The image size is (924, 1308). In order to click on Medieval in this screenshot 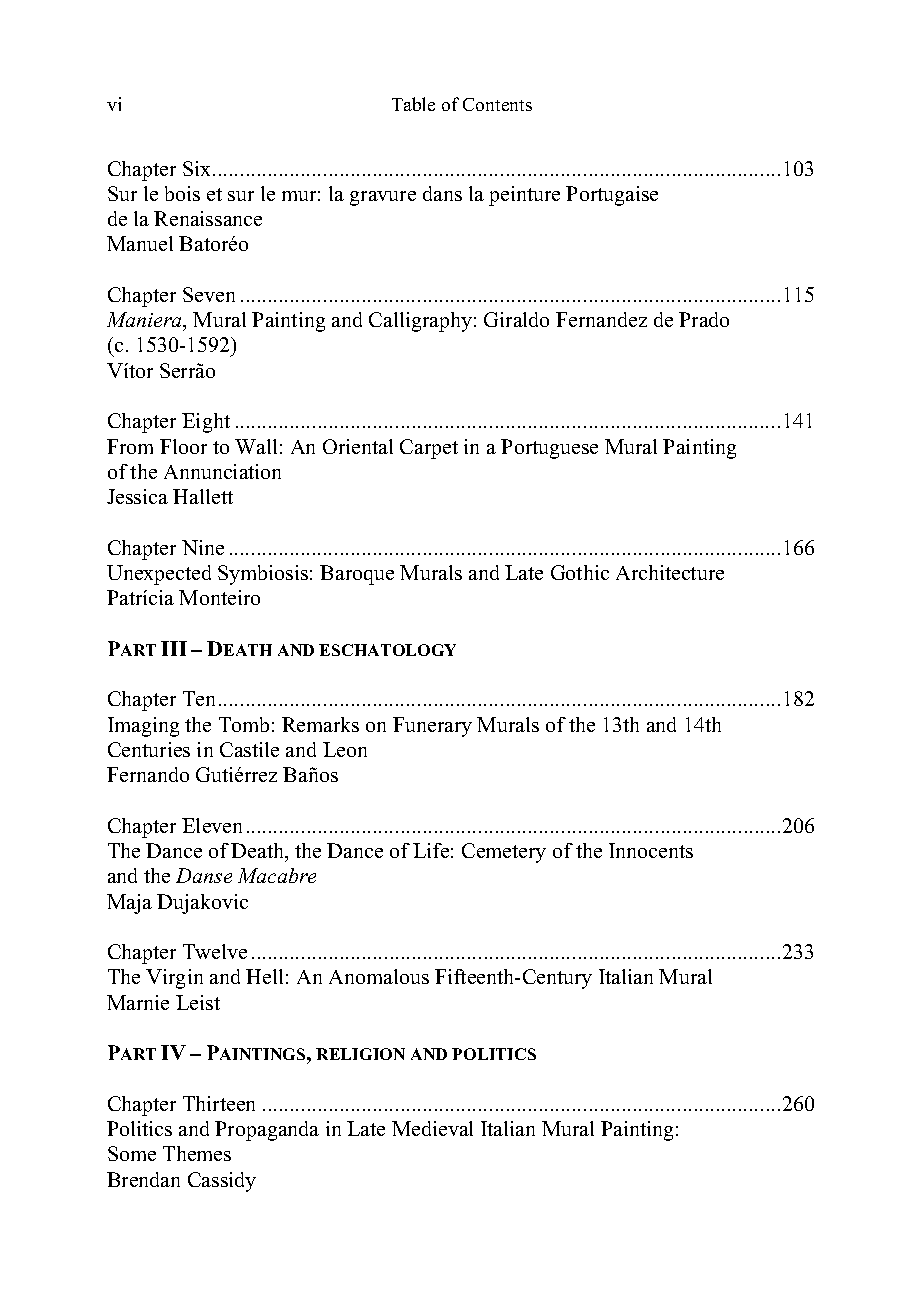, I will do `click(432, 1128)`.
